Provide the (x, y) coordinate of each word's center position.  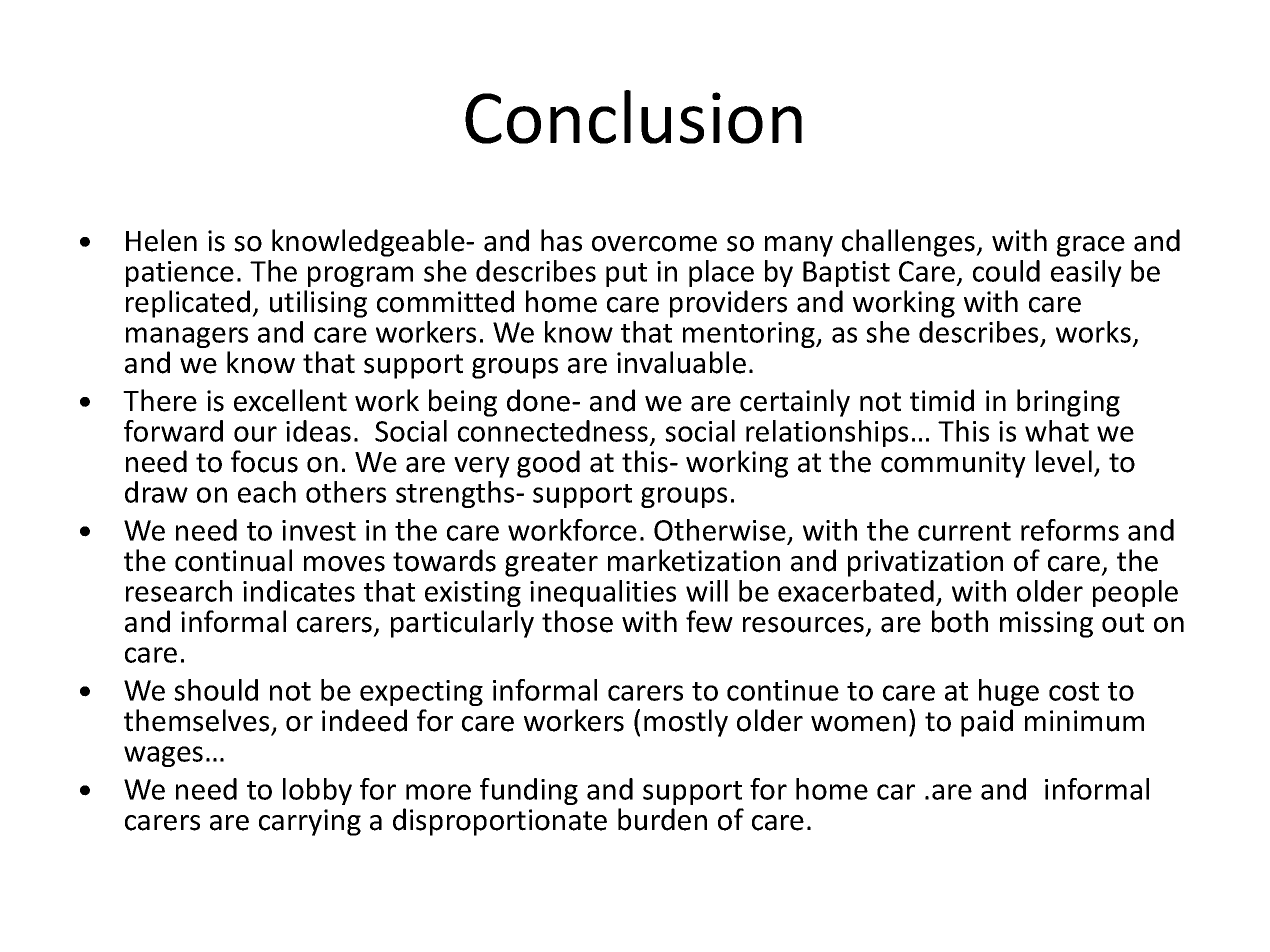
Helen (161, 240)
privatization (925, 563)
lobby (317, 791)
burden (662, 819)
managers (187, 337)
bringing (1068, 403)
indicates (299, 591)
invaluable (681, 362)
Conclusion (633, 117)
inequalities (603, 593)
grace (1091, 246)
